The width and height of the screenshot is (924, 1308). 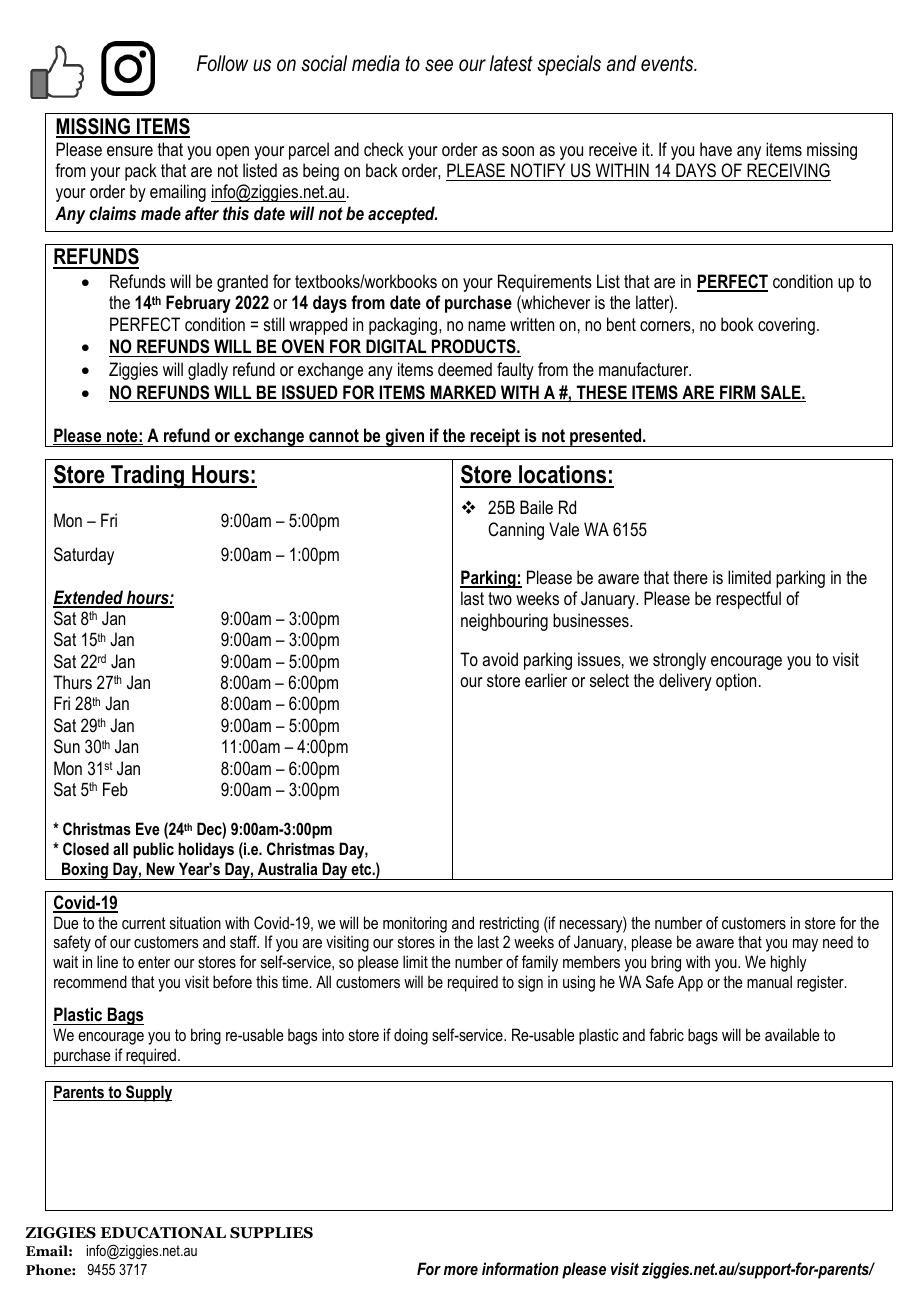 What do you see at coordinates (500, 659) in the screenshot?
I see `avoid` at bounding box center [500, 659].
